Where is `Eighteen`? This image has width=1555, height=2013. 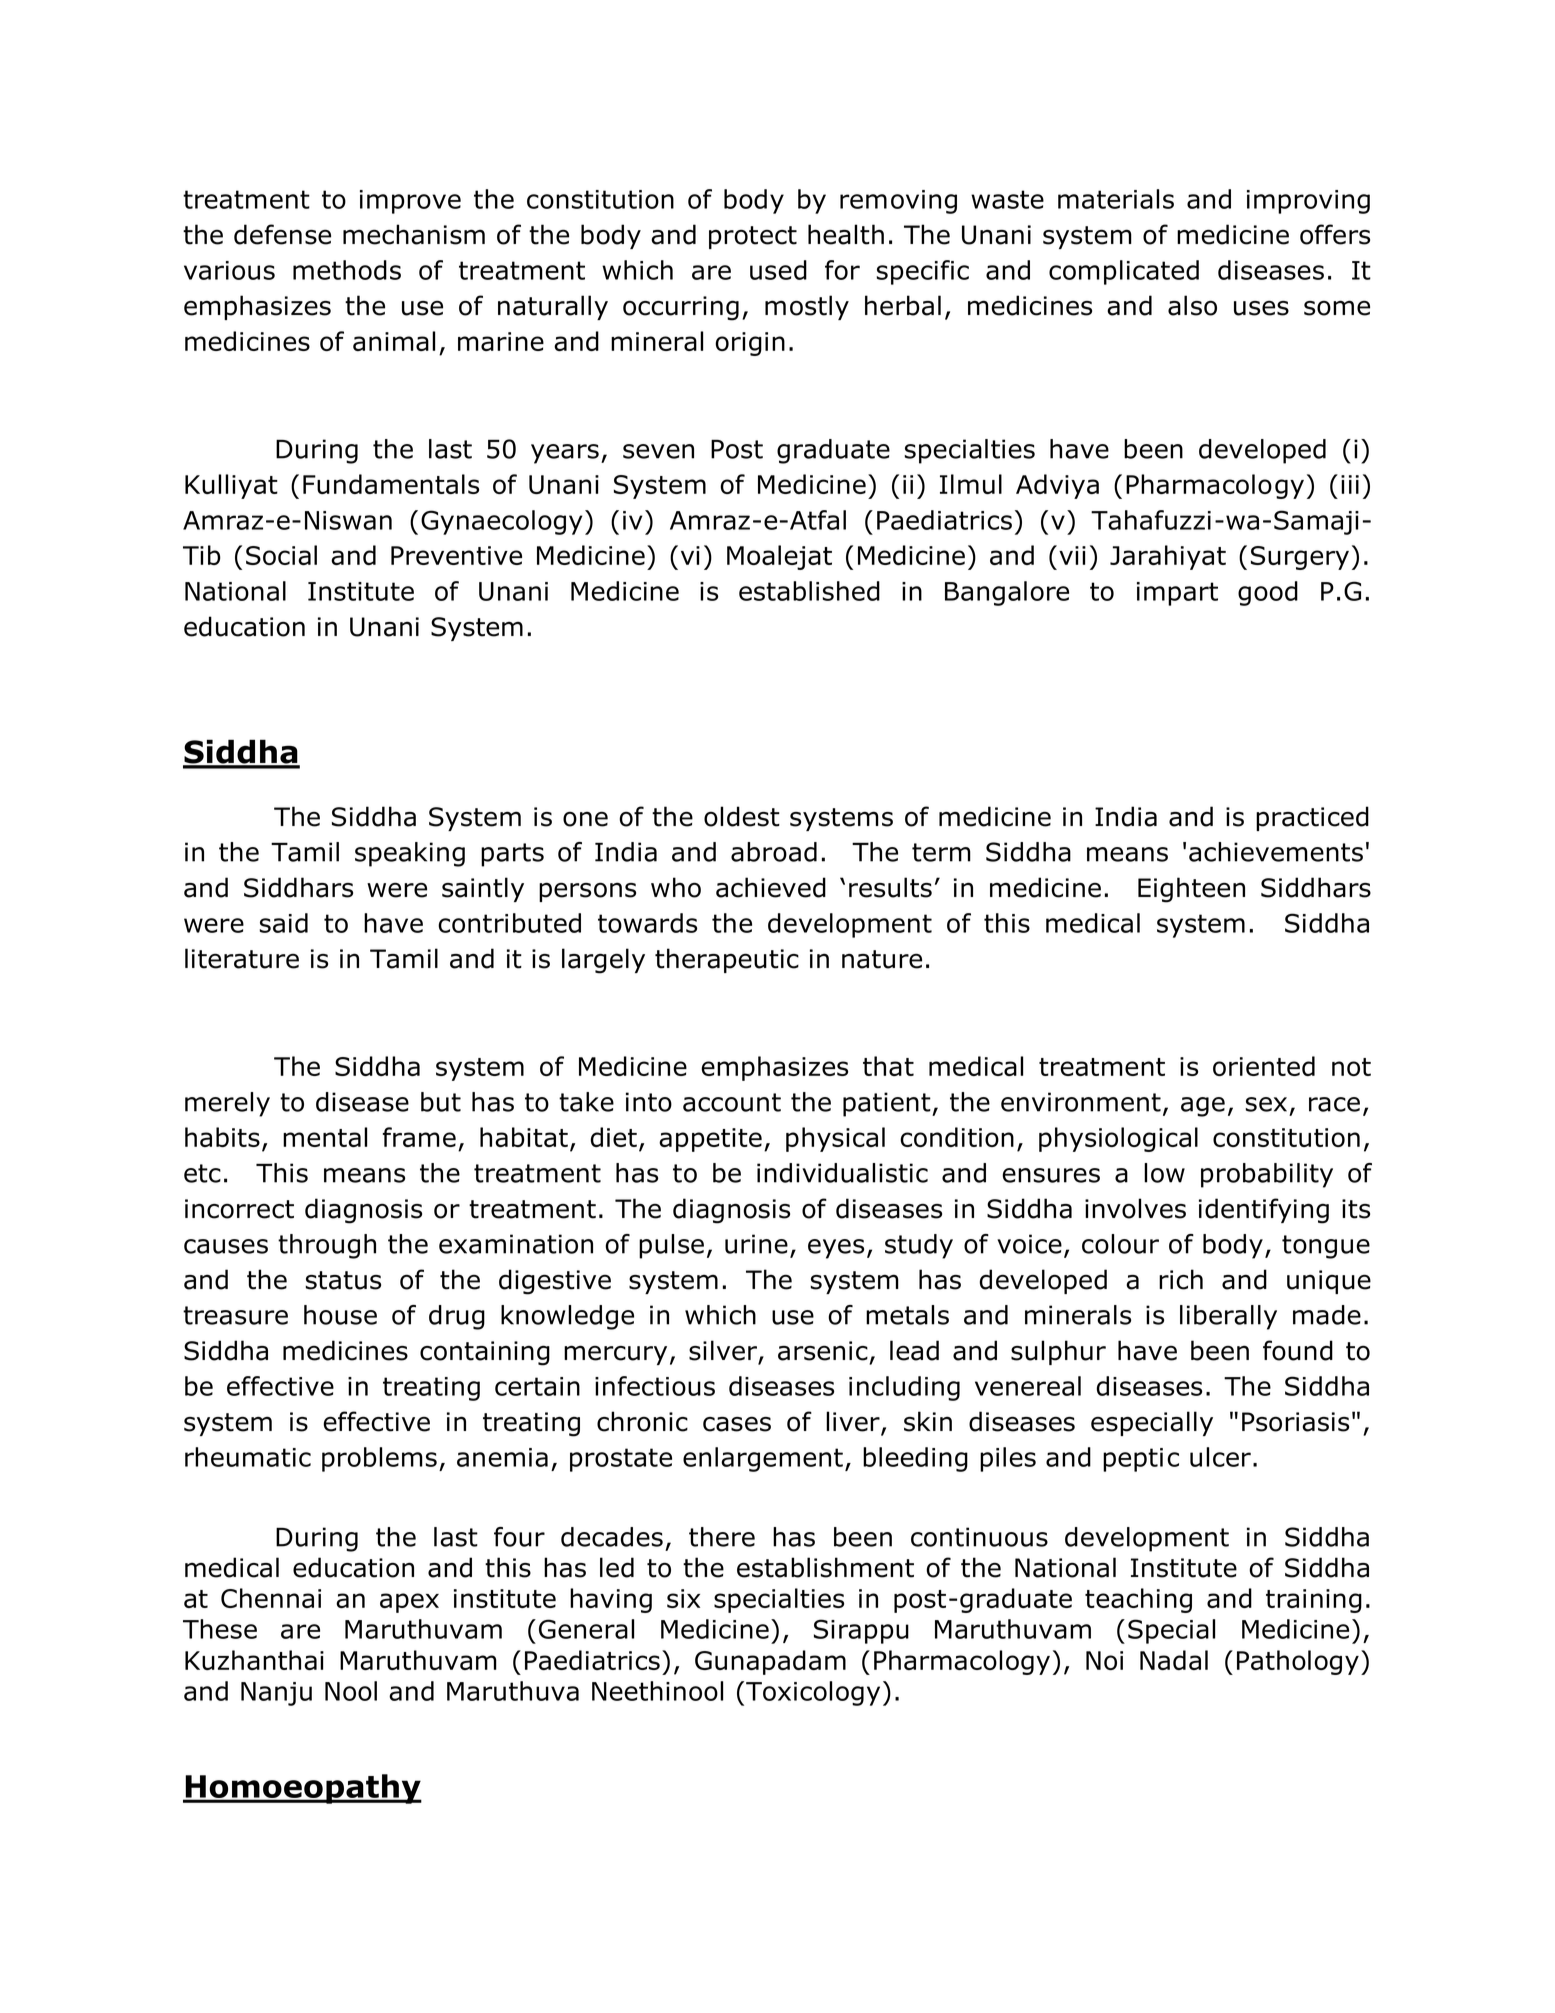
Eighteen is located at coordinates (1191, 890).
